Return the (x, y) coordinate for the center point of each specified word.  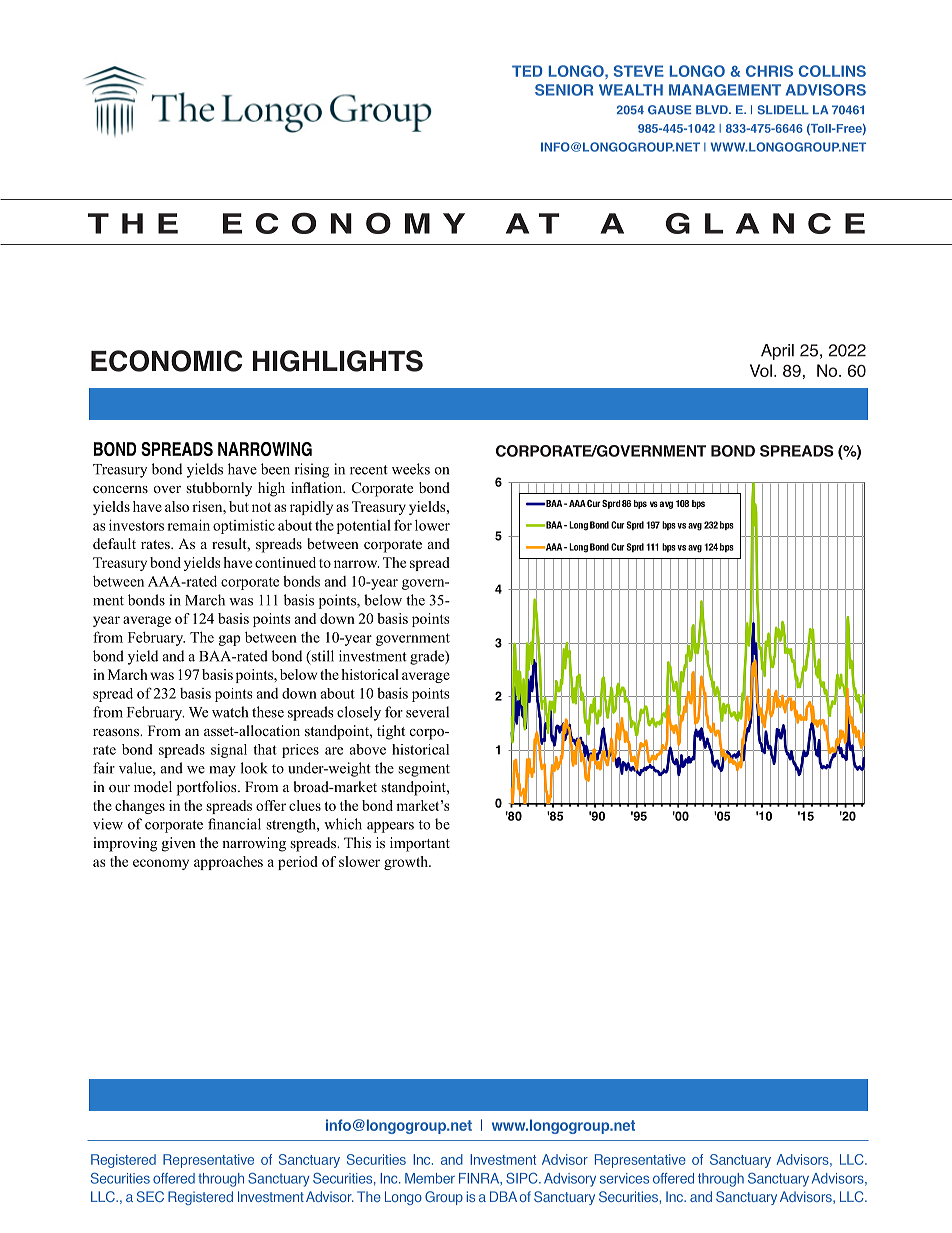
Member (430, 1178)
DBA (503, 1196)
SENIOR (564, 90)
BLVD (713, 109)
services (624, 1178)
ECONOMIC (166, 361)
